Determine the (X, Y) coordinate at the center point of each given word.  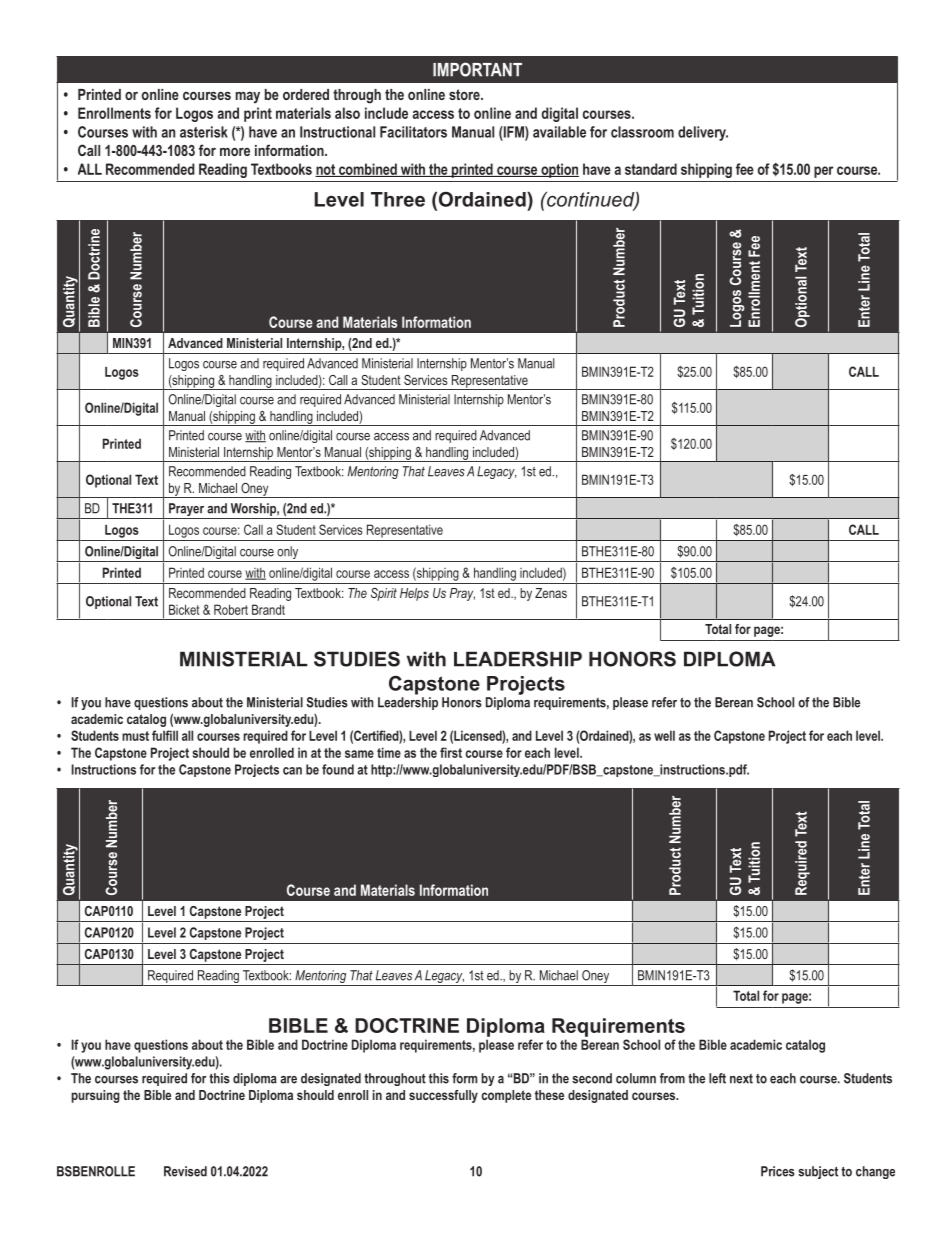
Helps (414, 594)
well (664, 735)
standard (651, 169)
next (741, 1079)
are (288, 1080)
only (288, 554)
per (823, 172)
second (592, 1078)
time (389, 752)
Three (398, 199)
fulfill (165, 735)
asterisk (204, 132)
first (451, 752)
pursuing (95, 1096)
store (465, 94)
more (235, 152)
